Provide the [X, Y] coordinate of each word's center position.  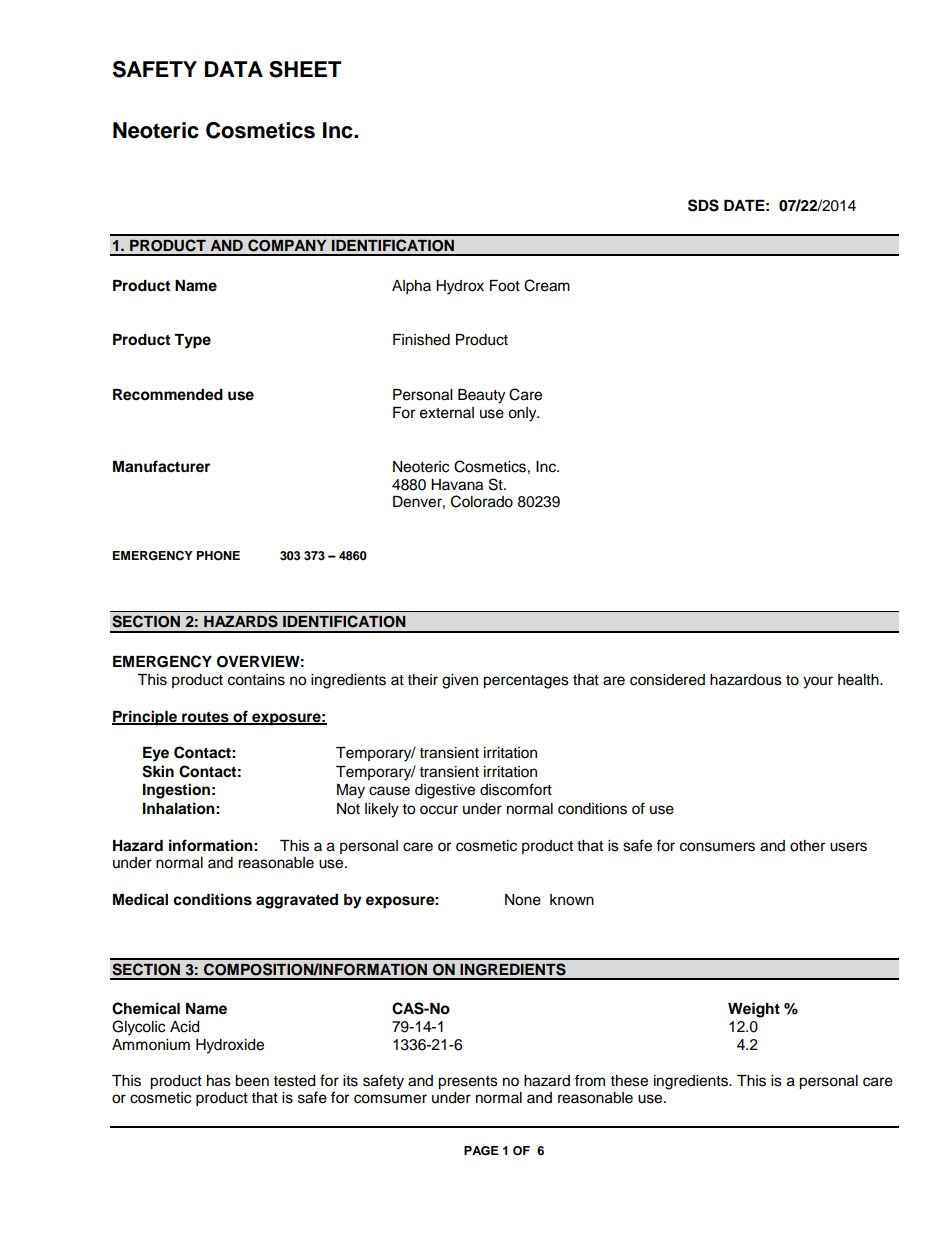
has [219, 1081]
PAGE [481, 1151]
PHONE [218, 556]
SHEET [305, 69]
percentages [526, 682]
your [818, 682]
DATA [234, 69]
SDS [703, 205]
